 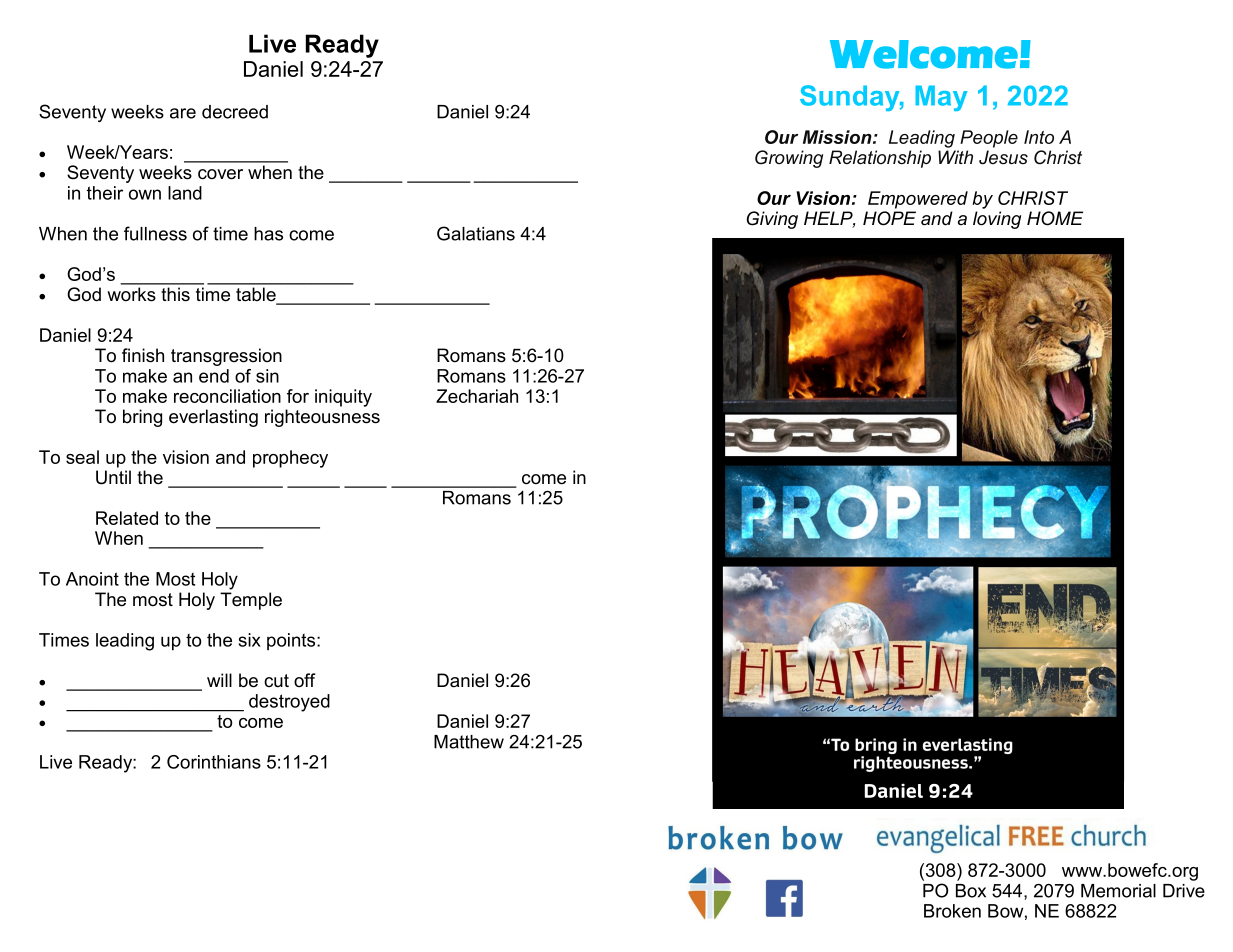 What do you see at coordinates (235, 112) in the document?
I see `decreed` at bounding box center [235, 112].
